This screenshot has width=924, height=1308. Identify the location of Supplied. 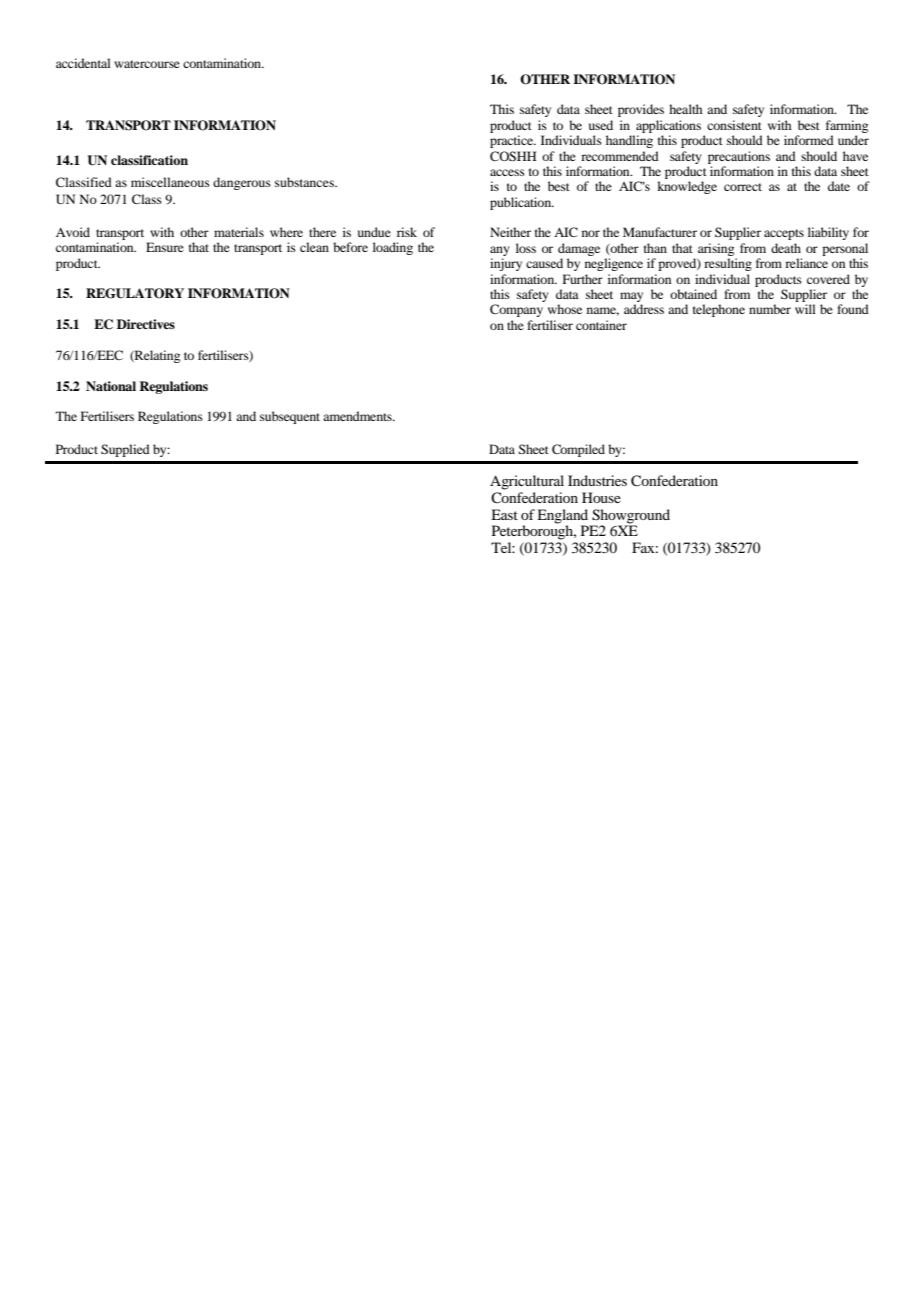
(125, 450).
